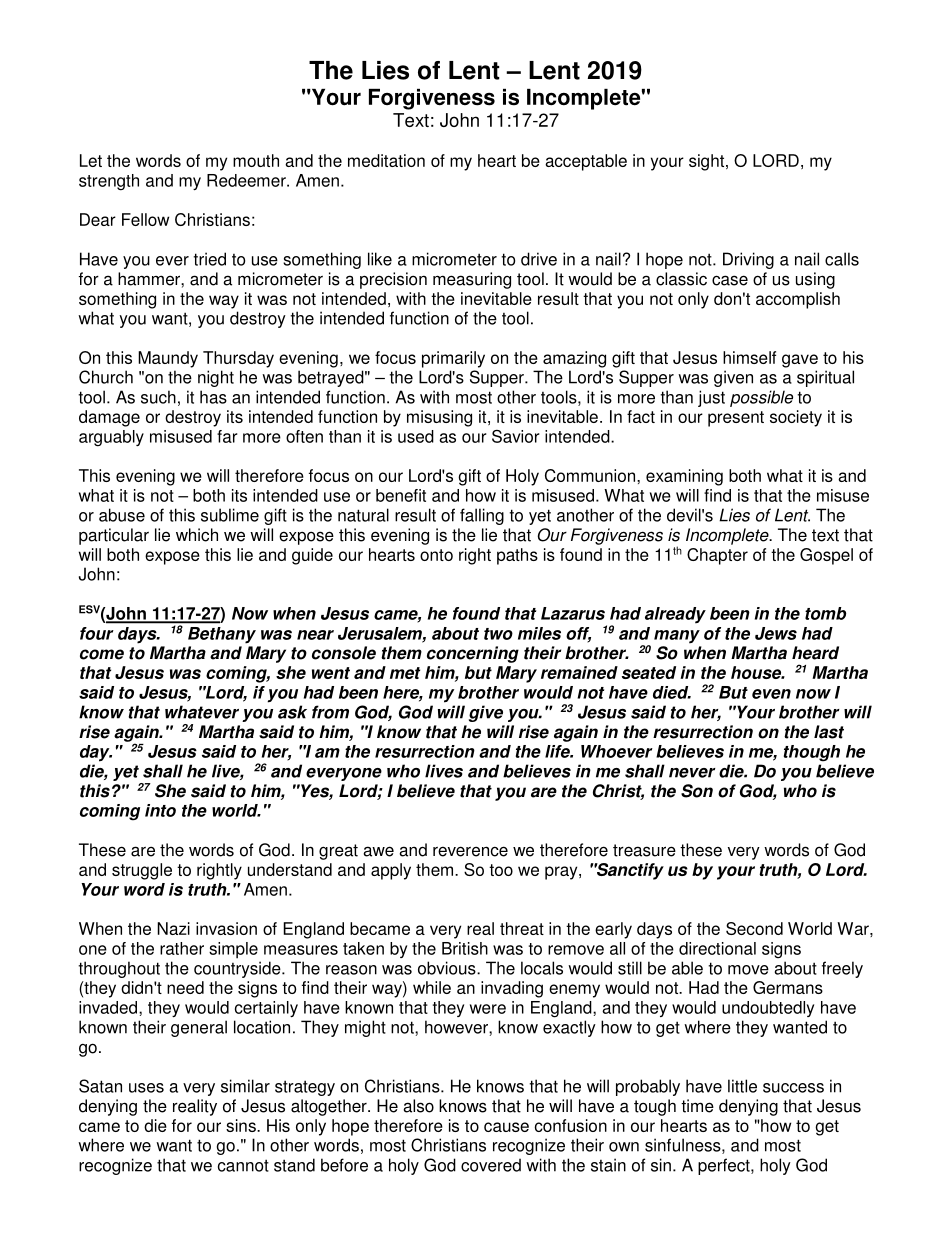 The image size is (952, 1233). What do you see at coordinates (708, 162) in the screenshot?
I see `sight` at bounding box center [708, 162].
